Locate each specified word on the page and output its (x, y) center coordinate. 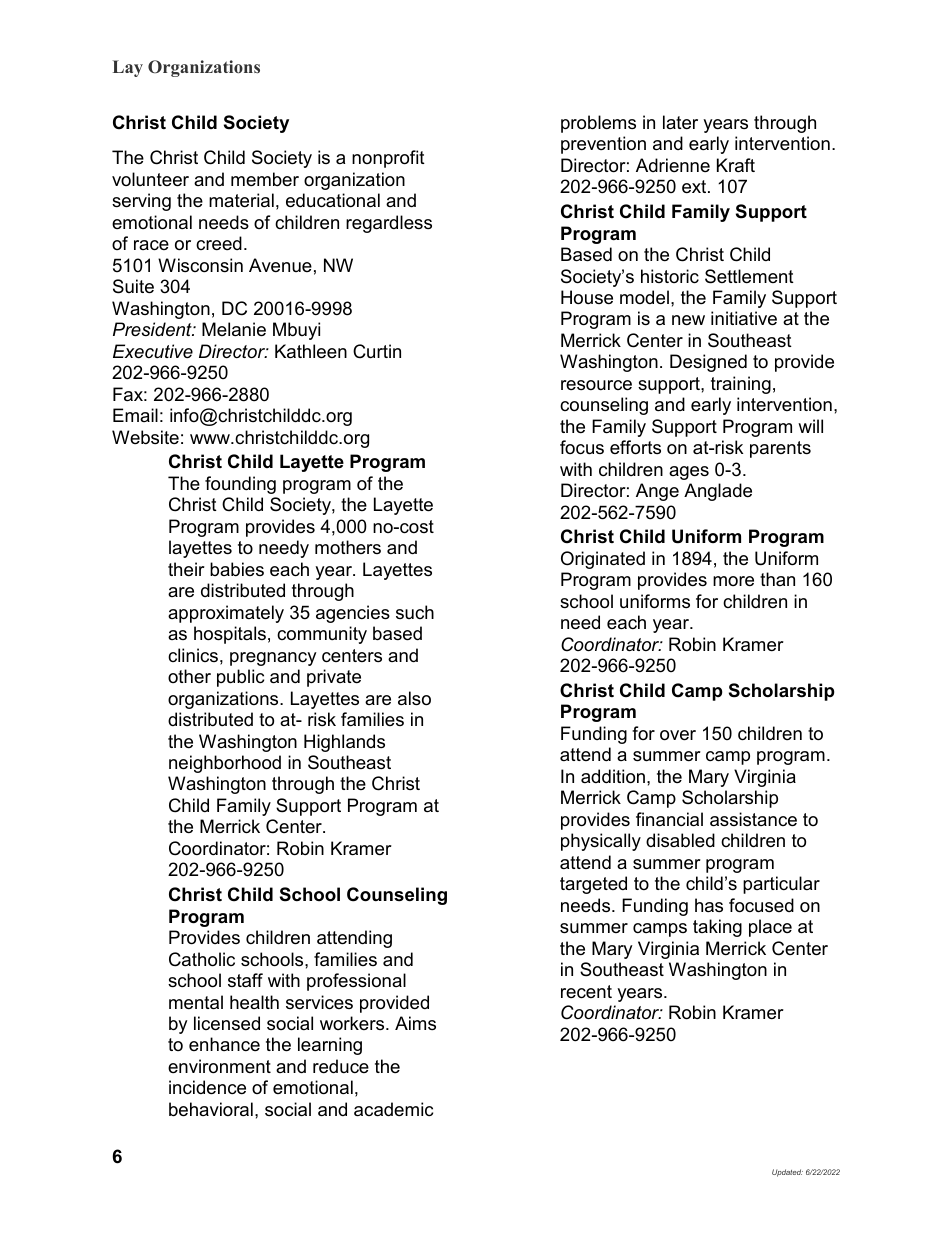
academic (393, 1109)
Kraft (736, 165)
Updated (787, 1173)
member (265, 179)
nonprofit (388, 159)
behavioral (211, 1109)
